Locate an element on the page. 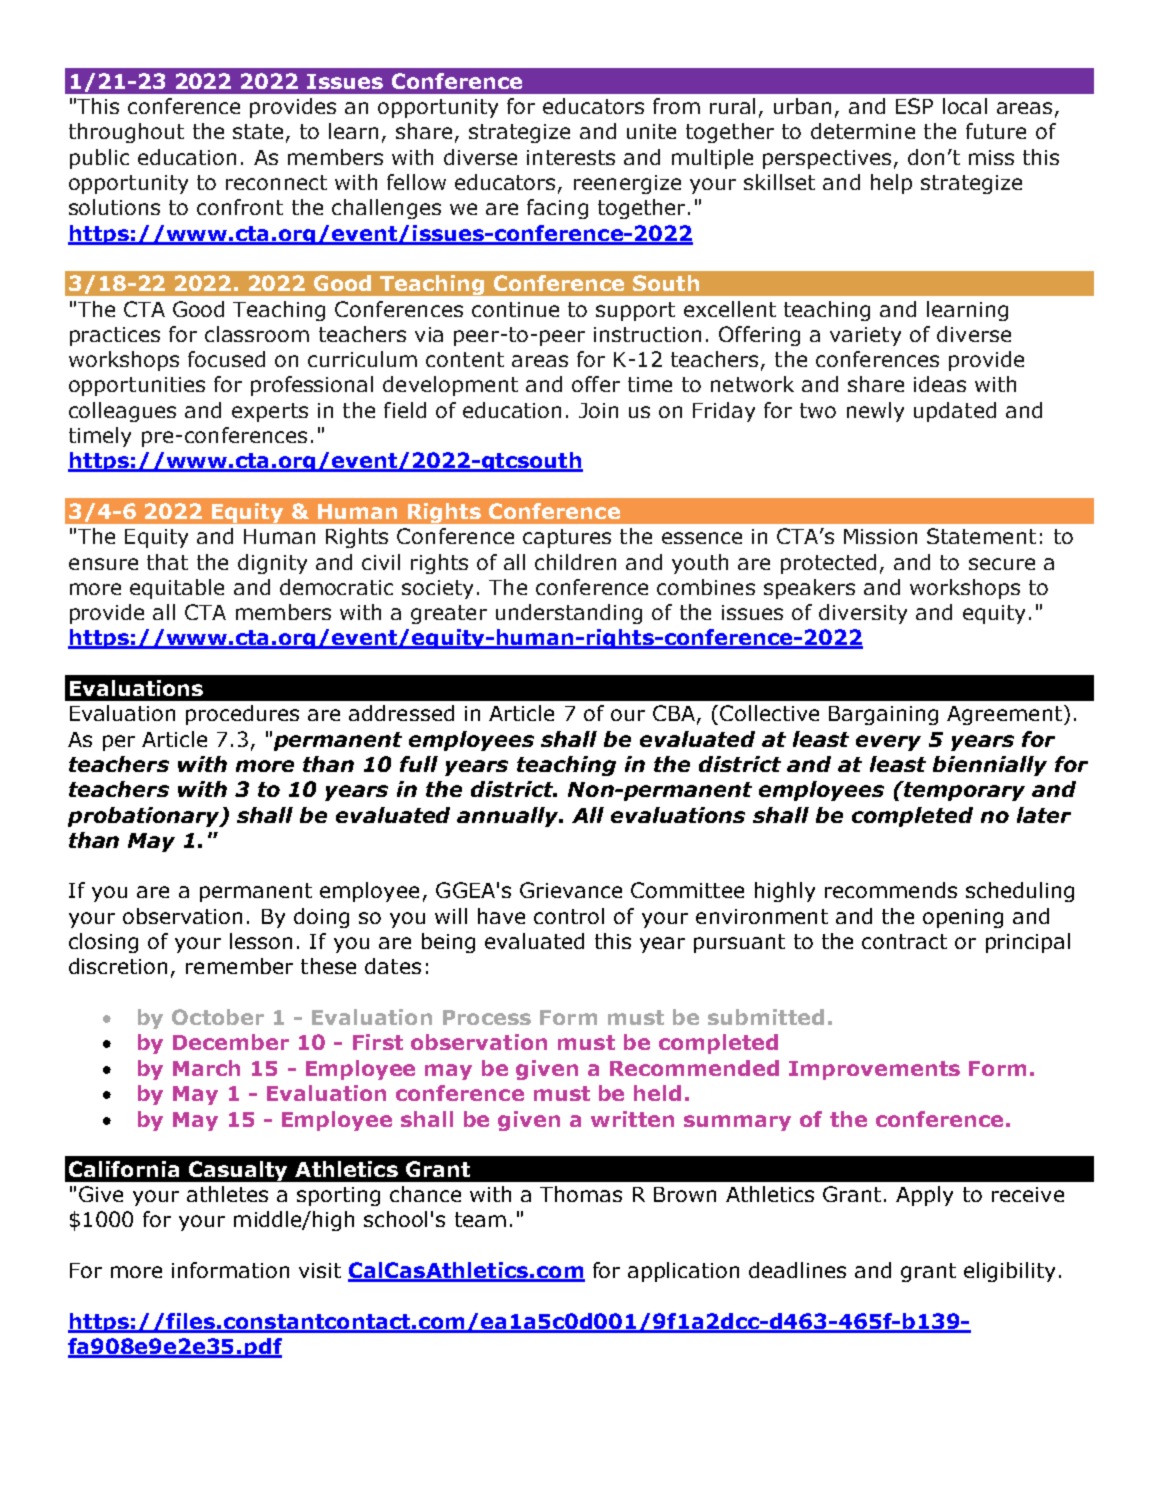  control is located at coordinates (569, 916).
